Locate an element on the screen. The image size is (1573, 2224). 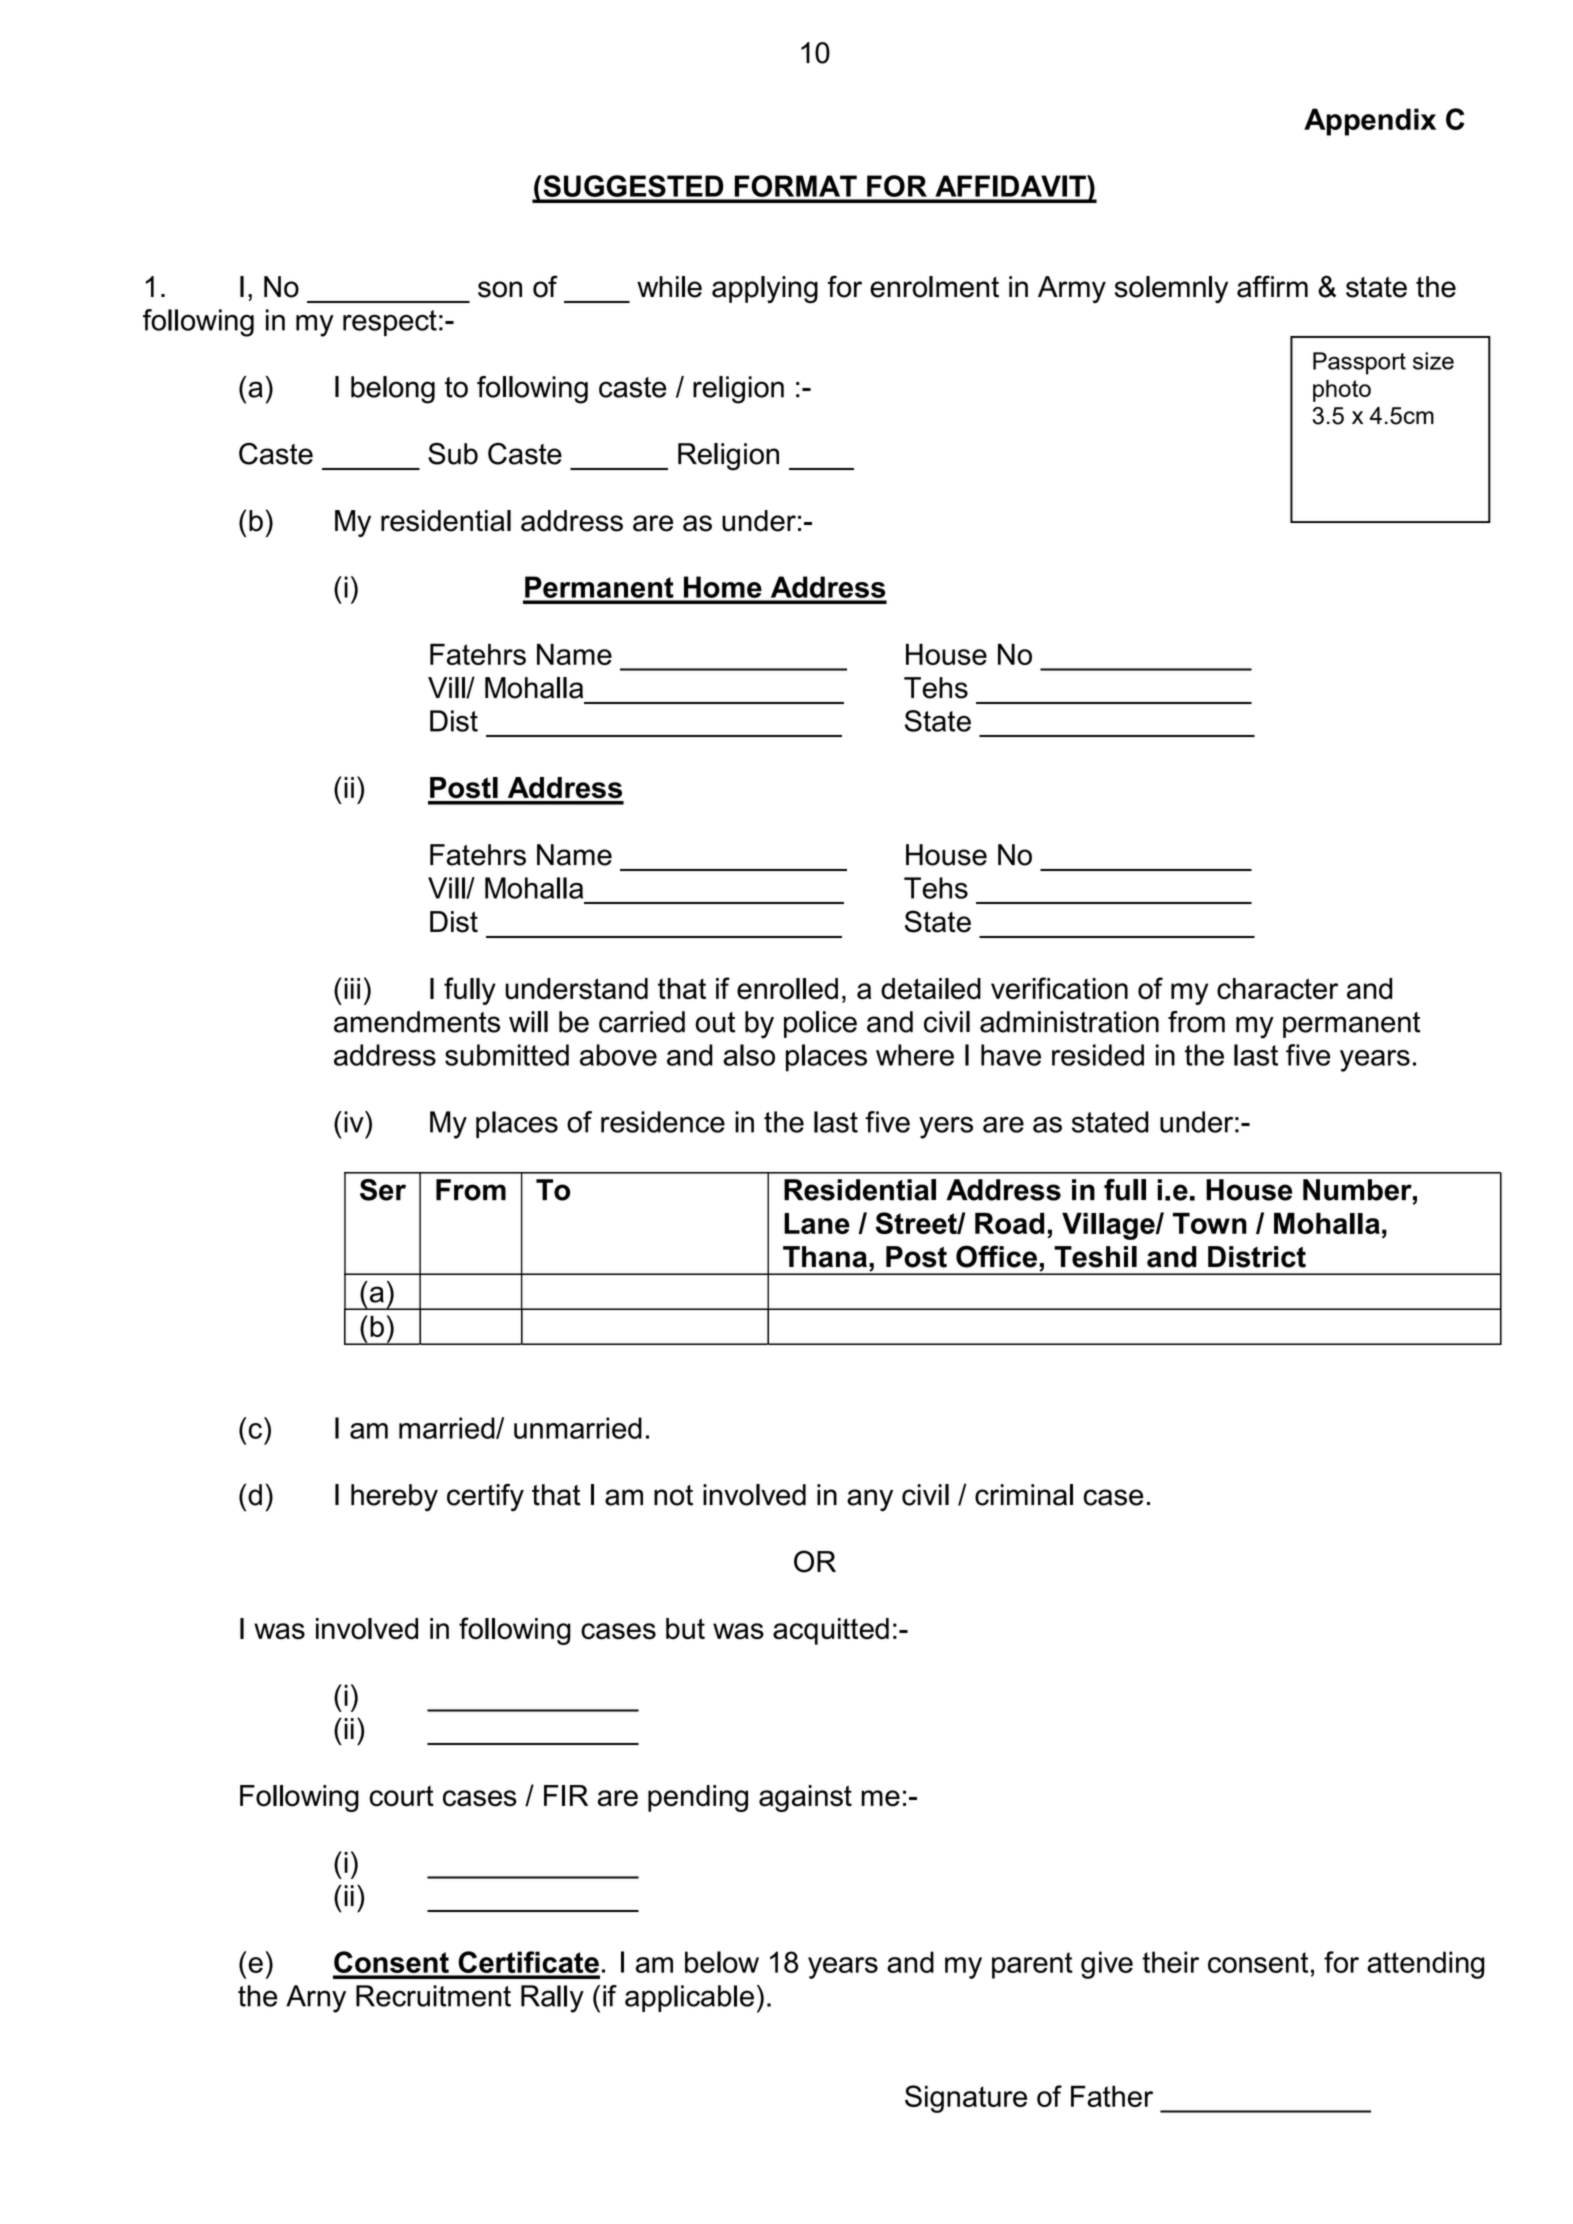
yers is located at coordinates (946, 1127).
